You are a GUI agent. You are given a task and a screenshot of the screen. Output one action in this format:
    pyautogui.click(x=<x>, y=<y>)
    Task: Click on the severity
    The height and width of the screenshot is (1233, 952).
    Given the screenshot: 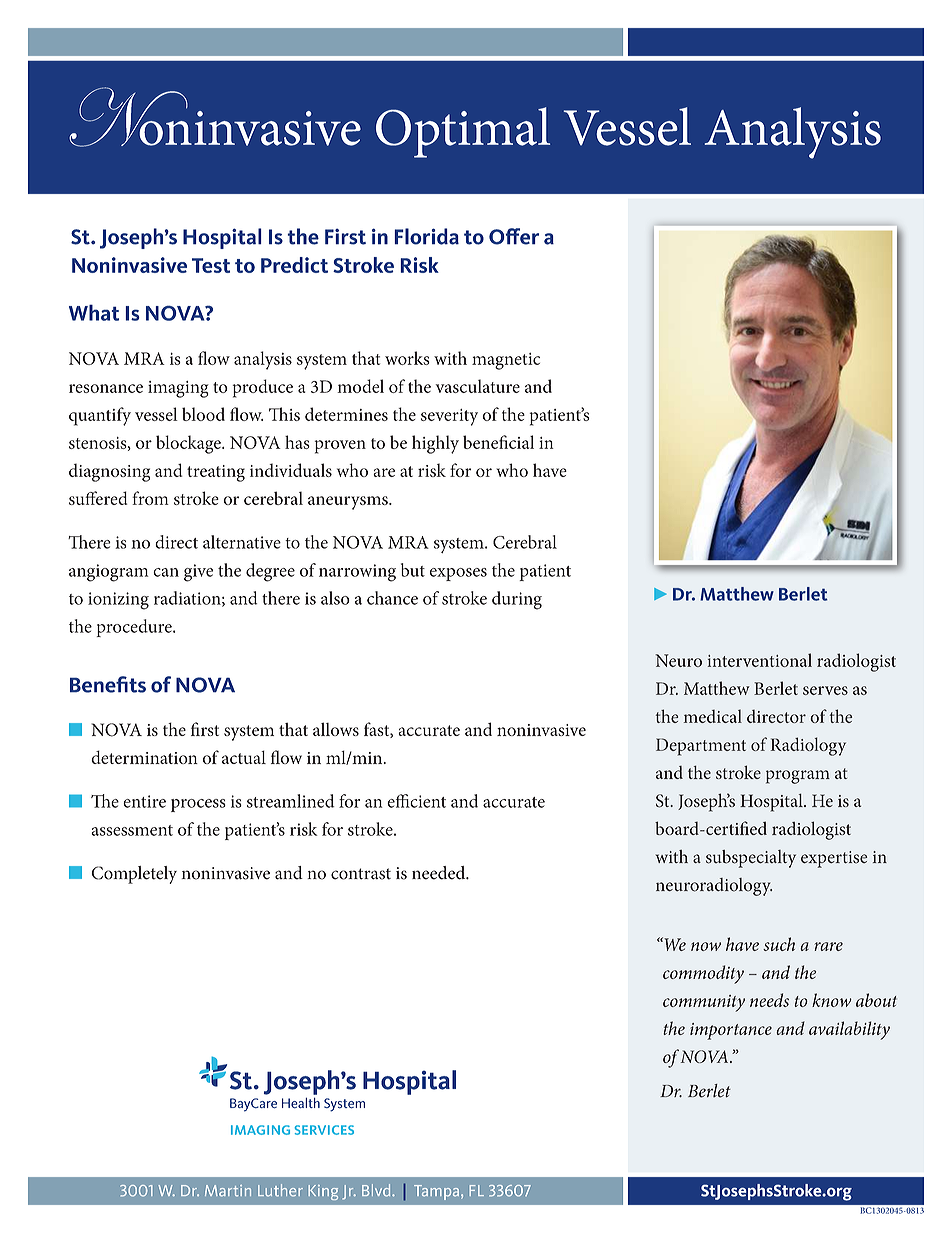 What is the action you would take?
    pyautogui.click(x=449, y=417)
